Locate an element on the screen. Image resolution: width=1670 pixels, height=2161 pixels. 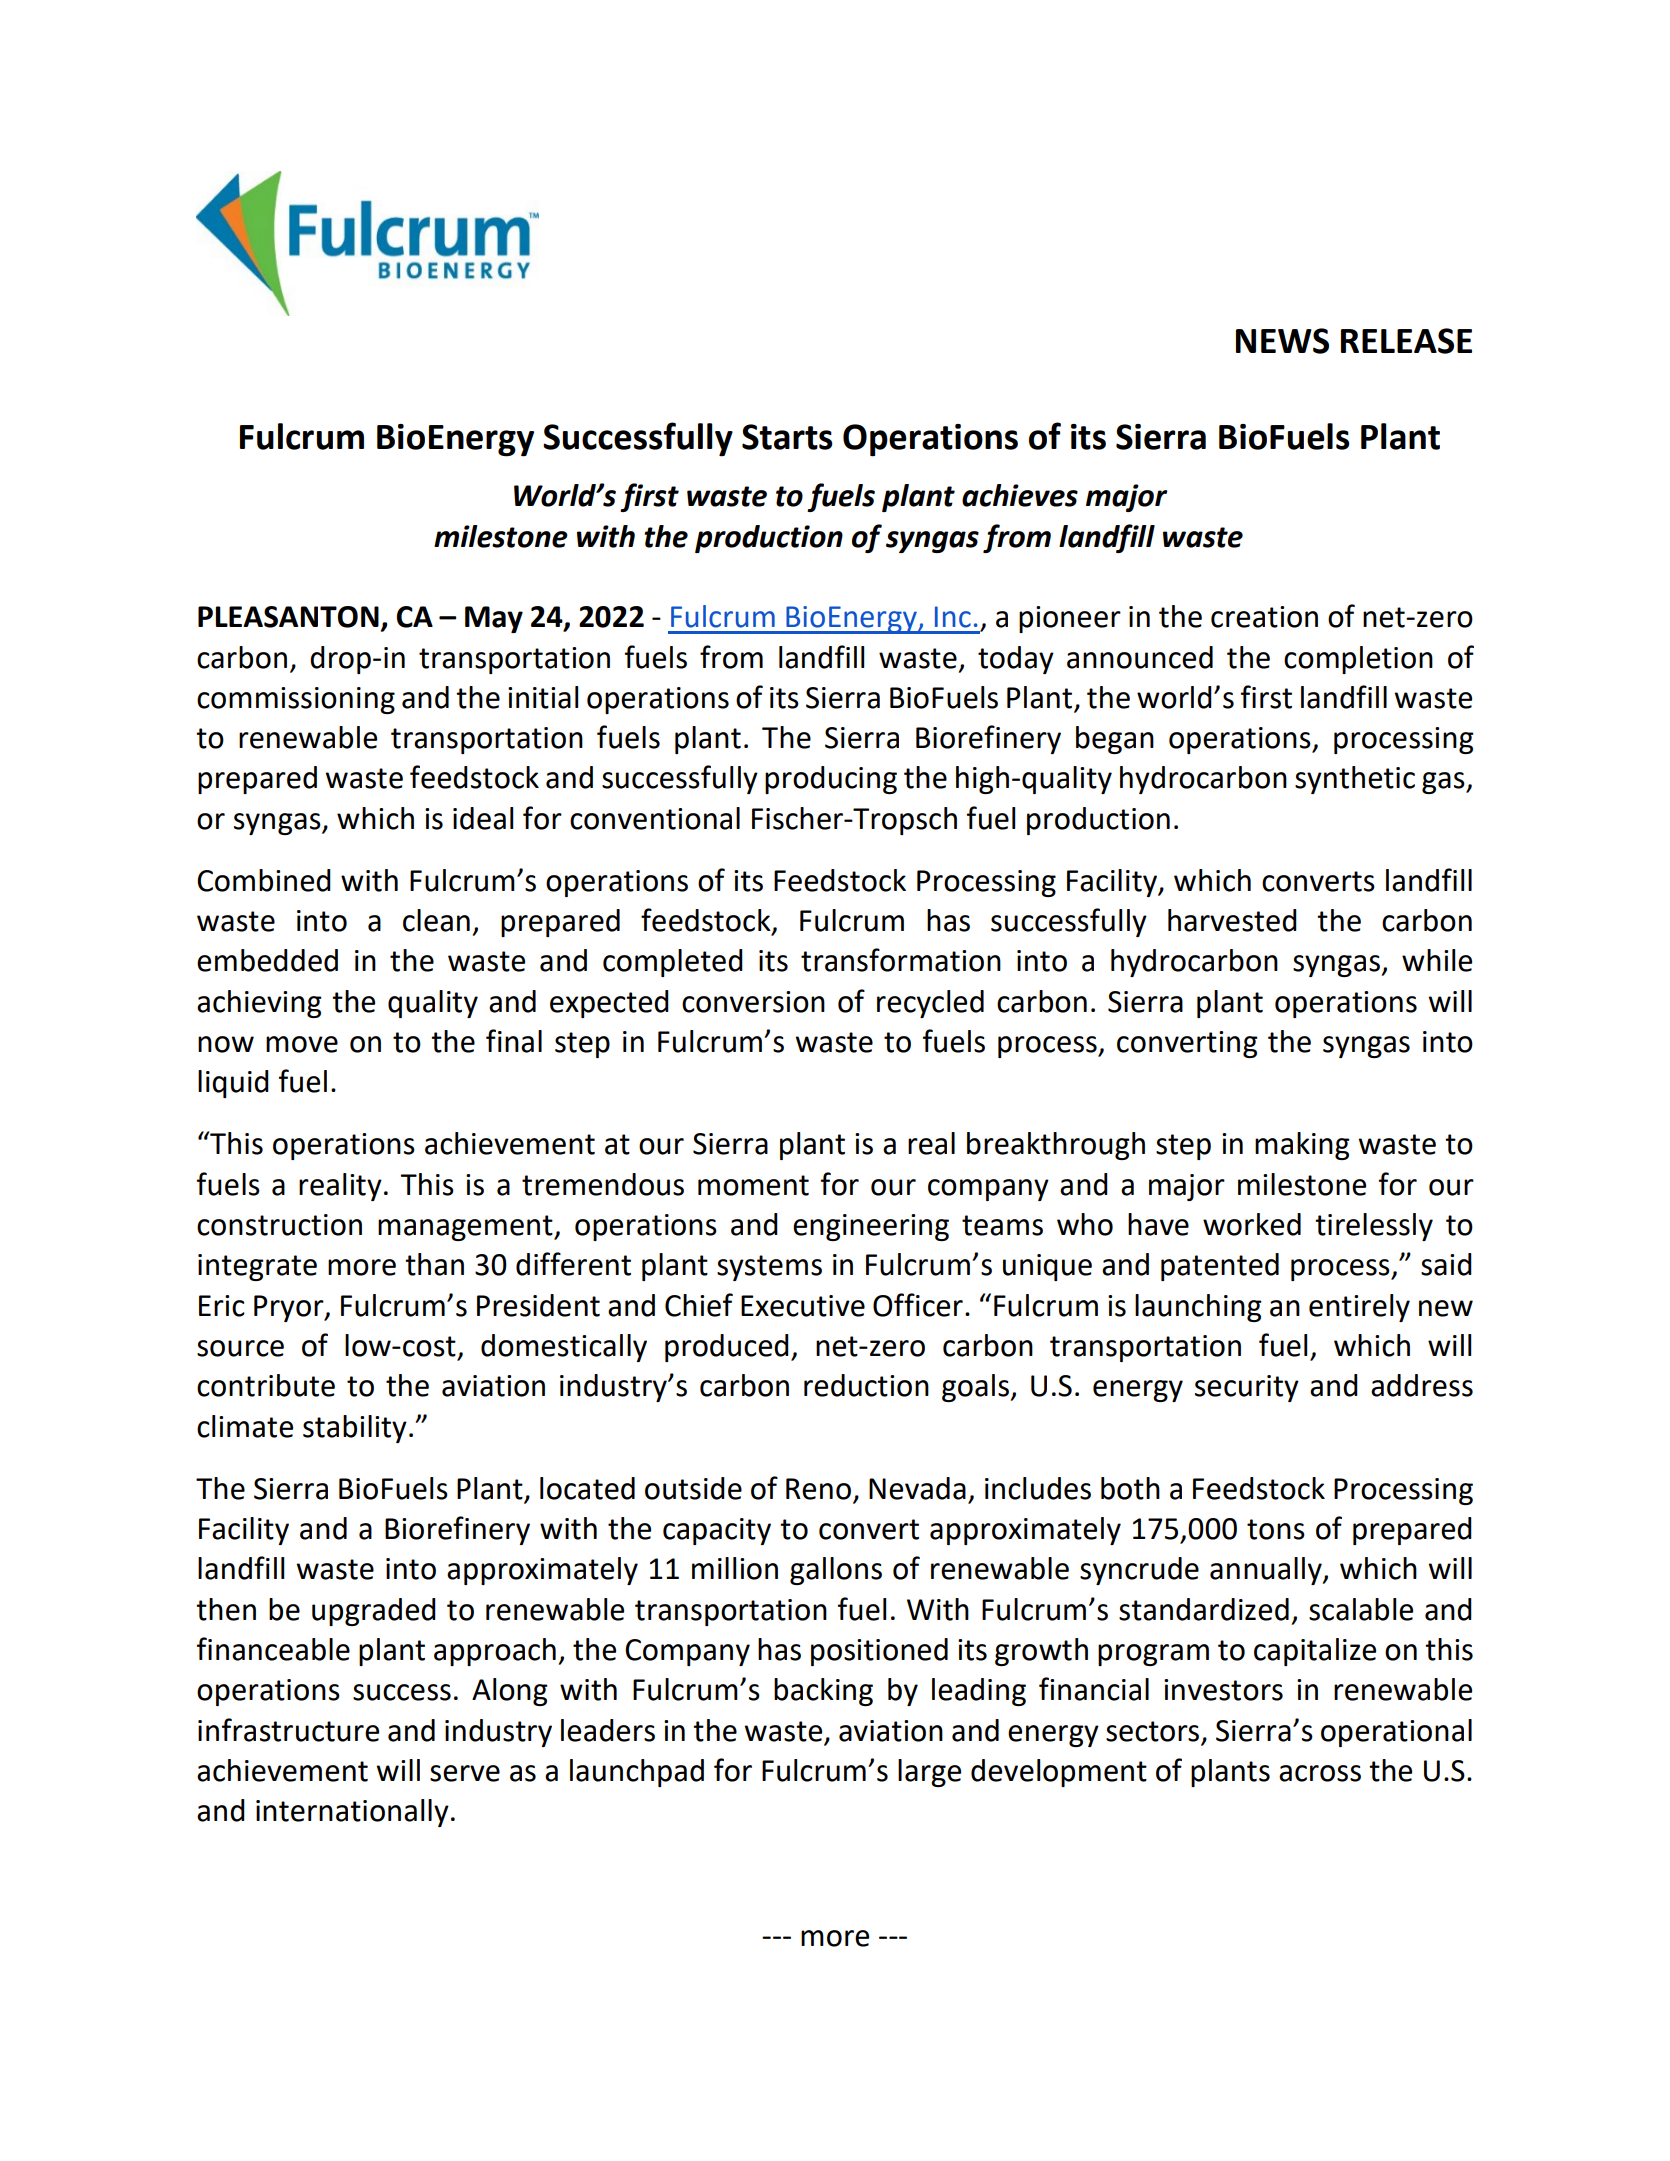
reduction is located at coordinates (866, 1385).
